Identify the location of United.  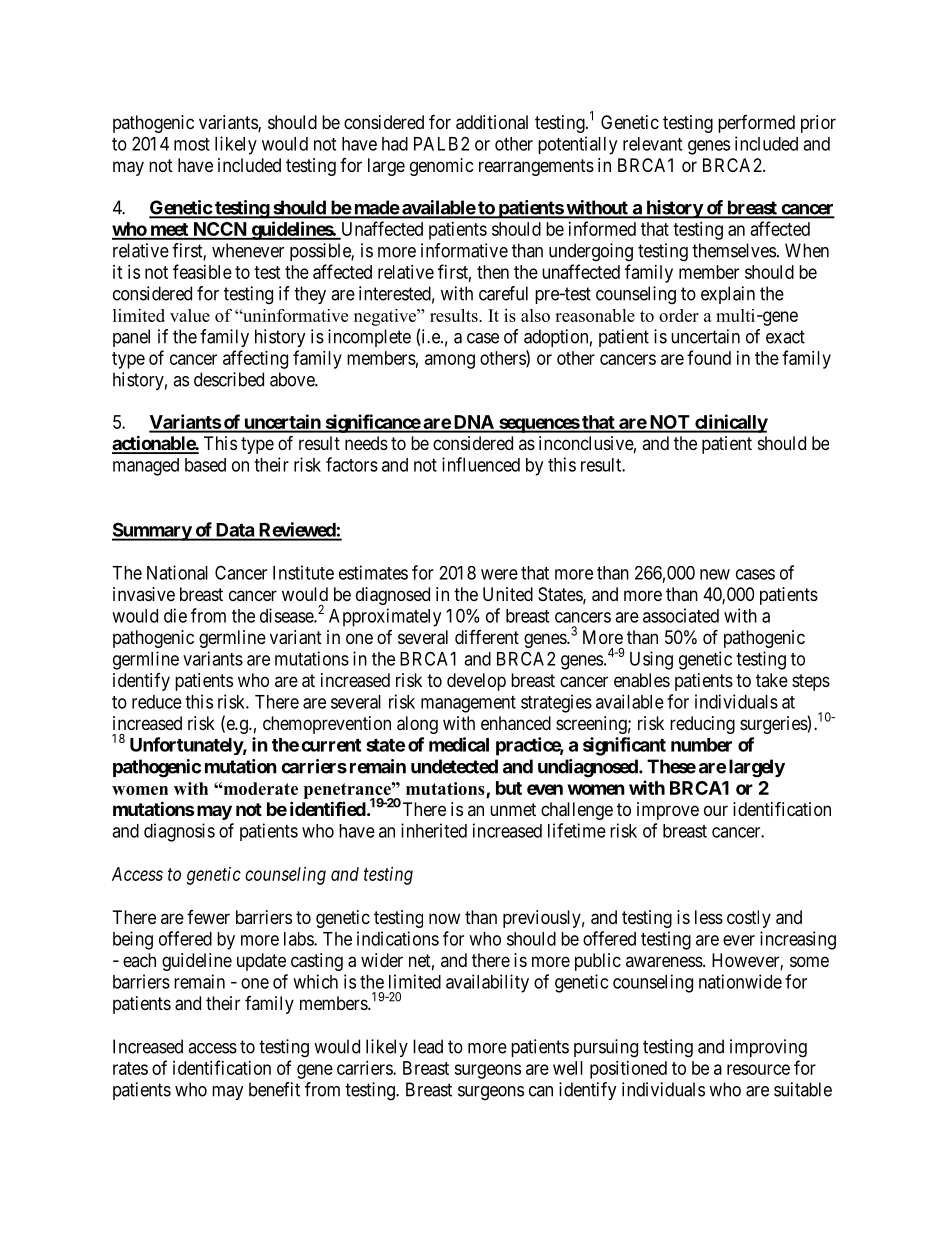
(508, 594).
